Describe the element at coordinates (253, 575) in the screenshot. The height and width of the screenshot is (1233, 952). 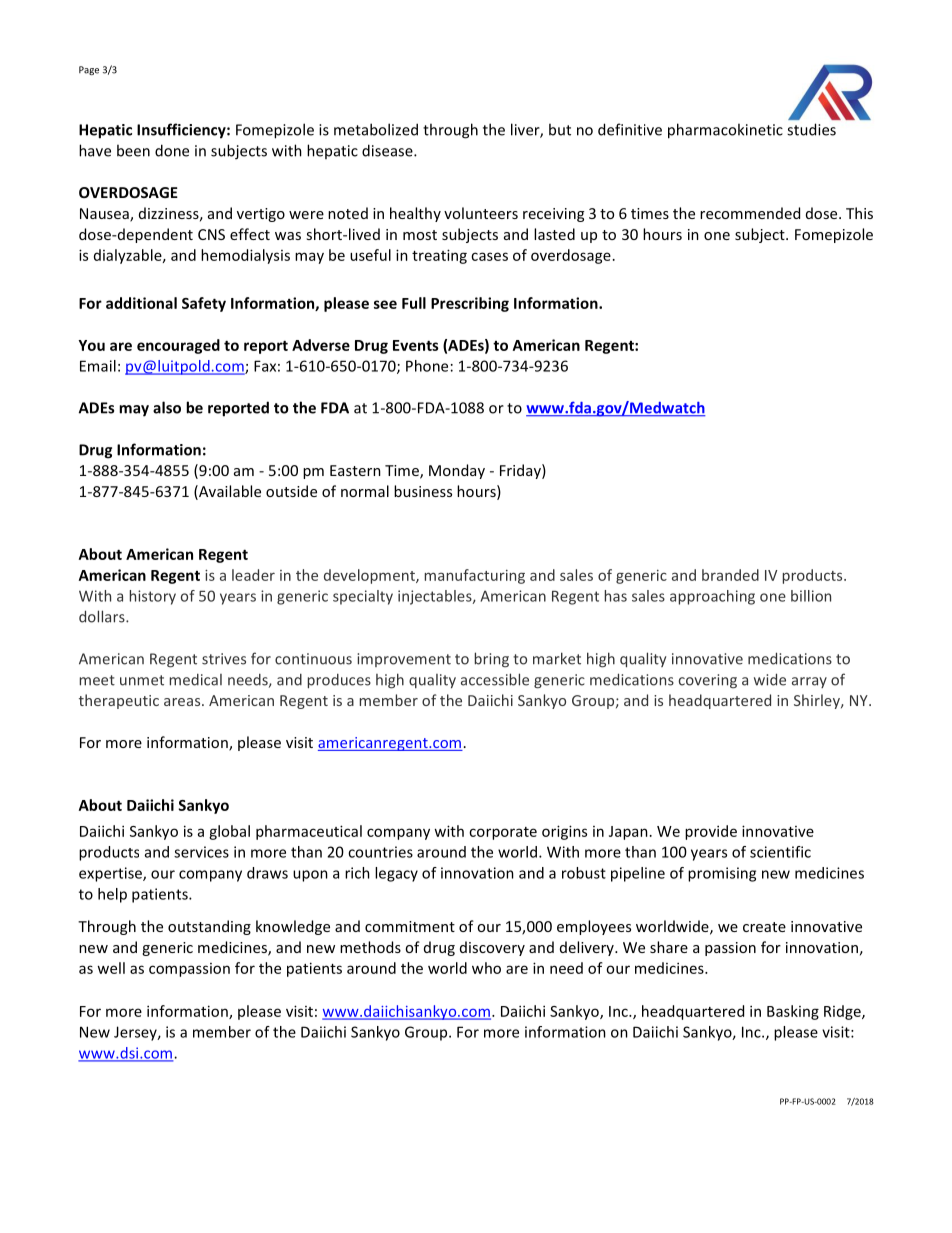
I see `leader` at that location.
